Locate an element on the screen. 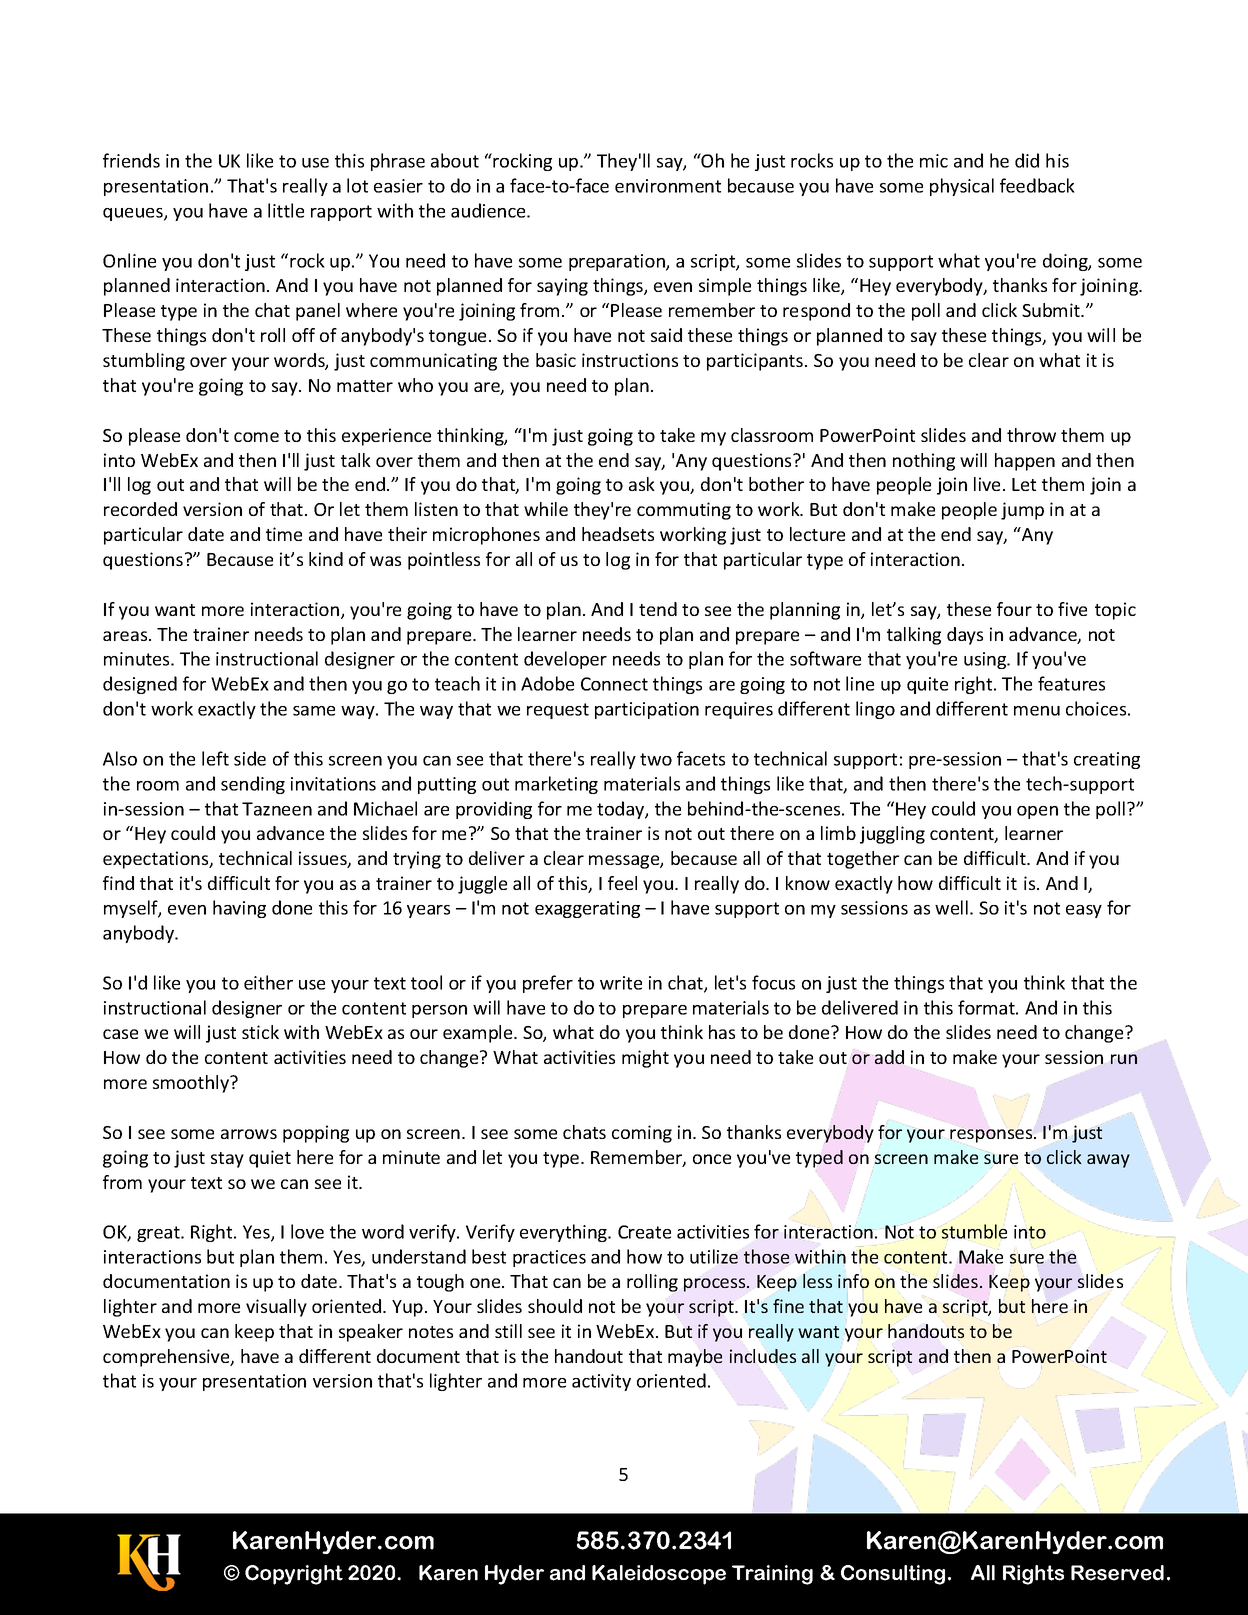 This screenshot has width=1248, height=1615. little is located at coordinates (286, 210).
